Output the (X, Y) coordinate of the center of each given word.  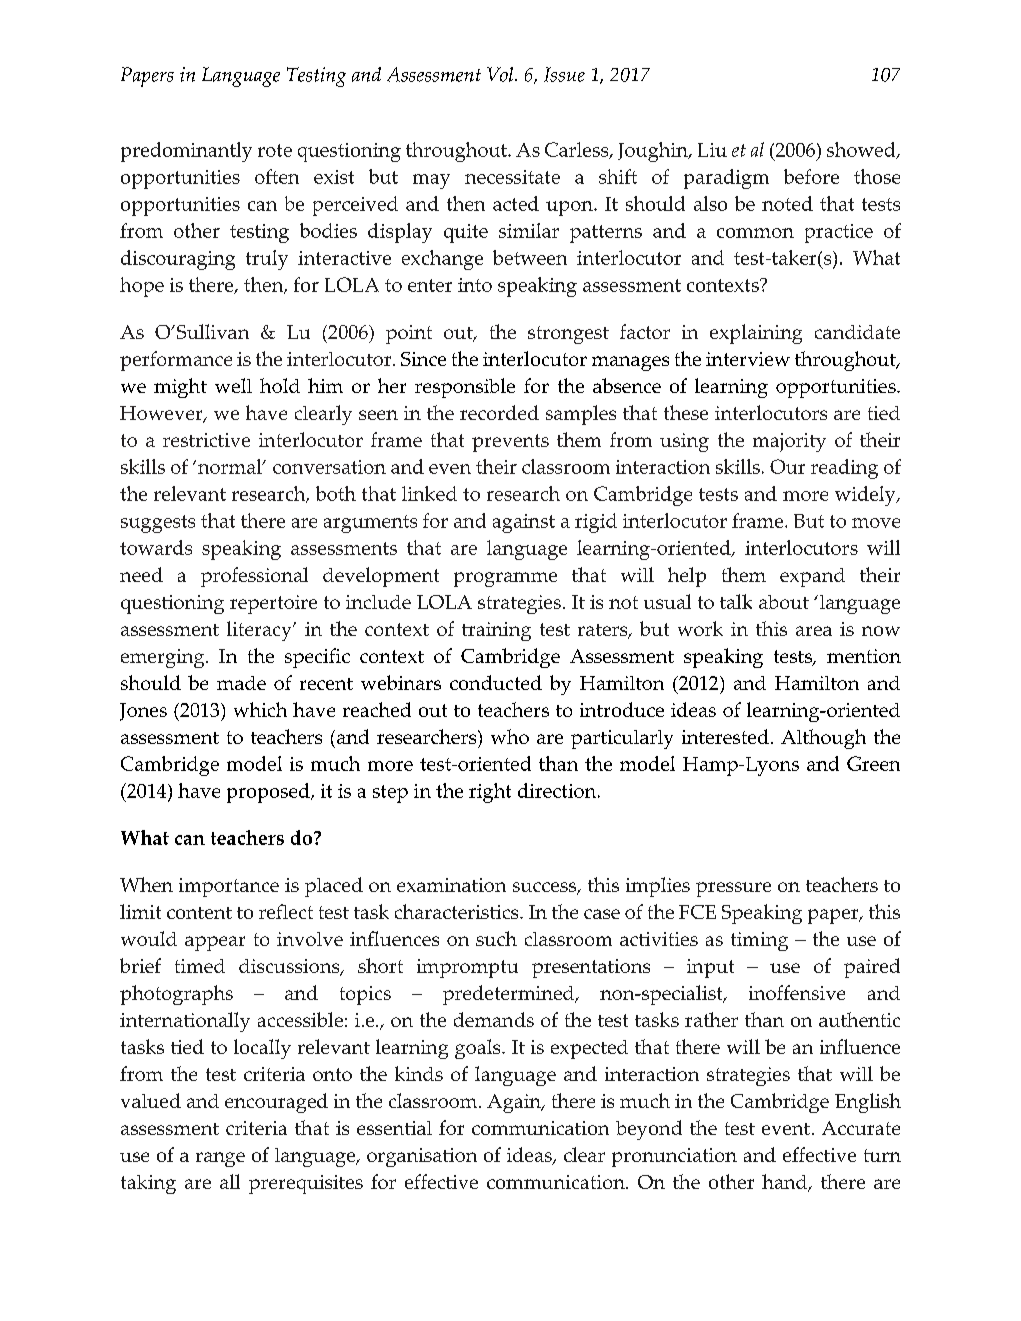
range (220, 1159)
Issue (564, 74)
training (496, 631)
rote (275, 150)
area (814, 631)
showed (862, 150)
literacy (260, 631)
